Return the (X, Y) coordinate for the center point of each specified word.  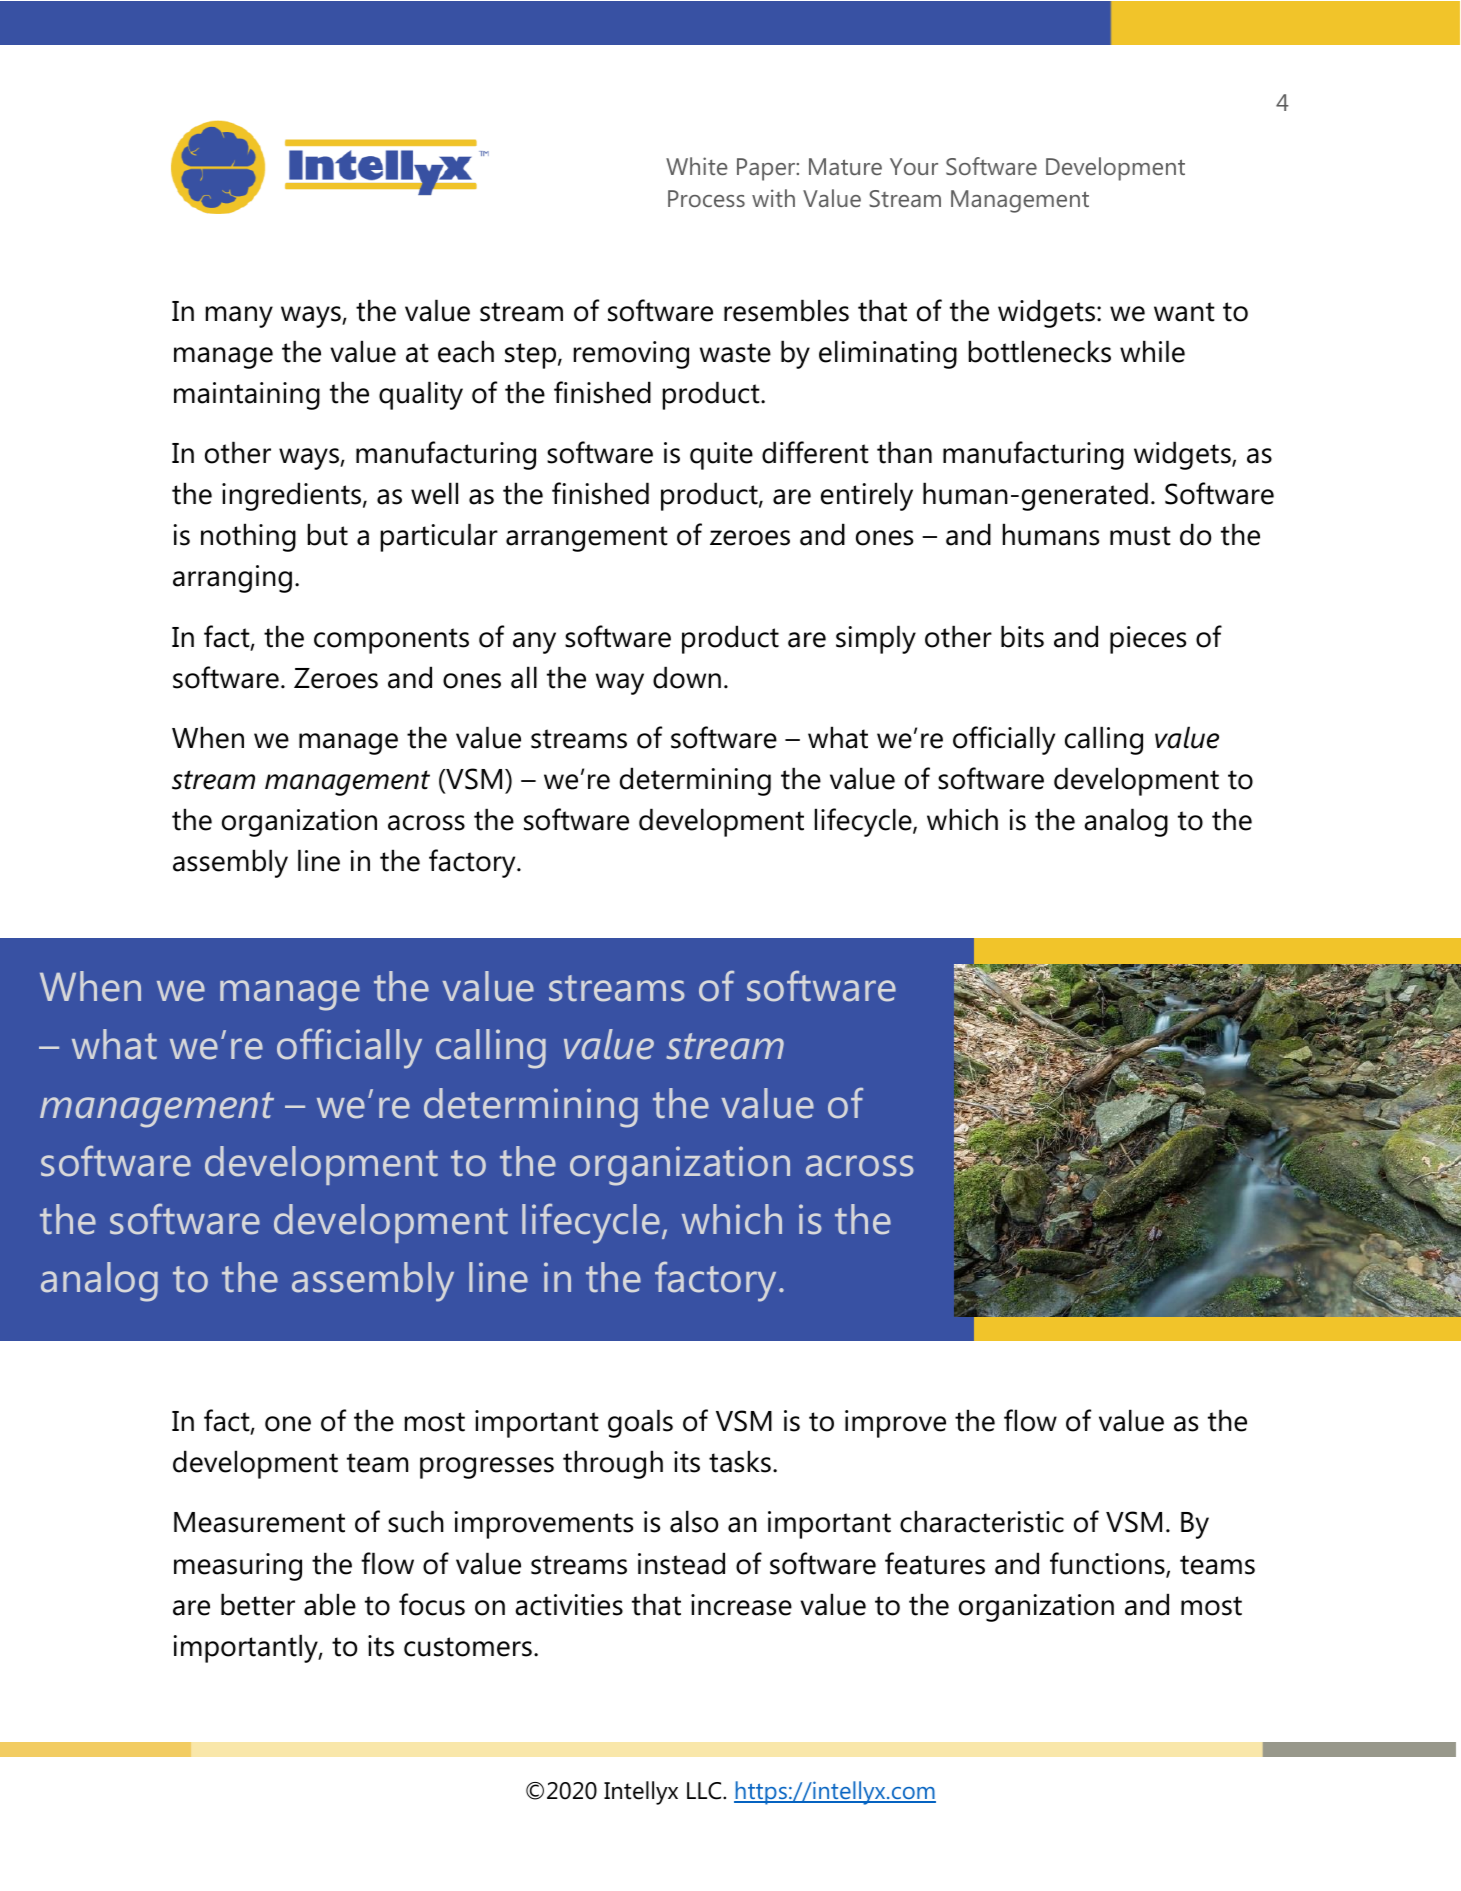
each (466, 351)
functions (1108, 1564)
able (330, 1604)
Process (706, 198)
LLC (705, 1791)
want (1184, 312)
